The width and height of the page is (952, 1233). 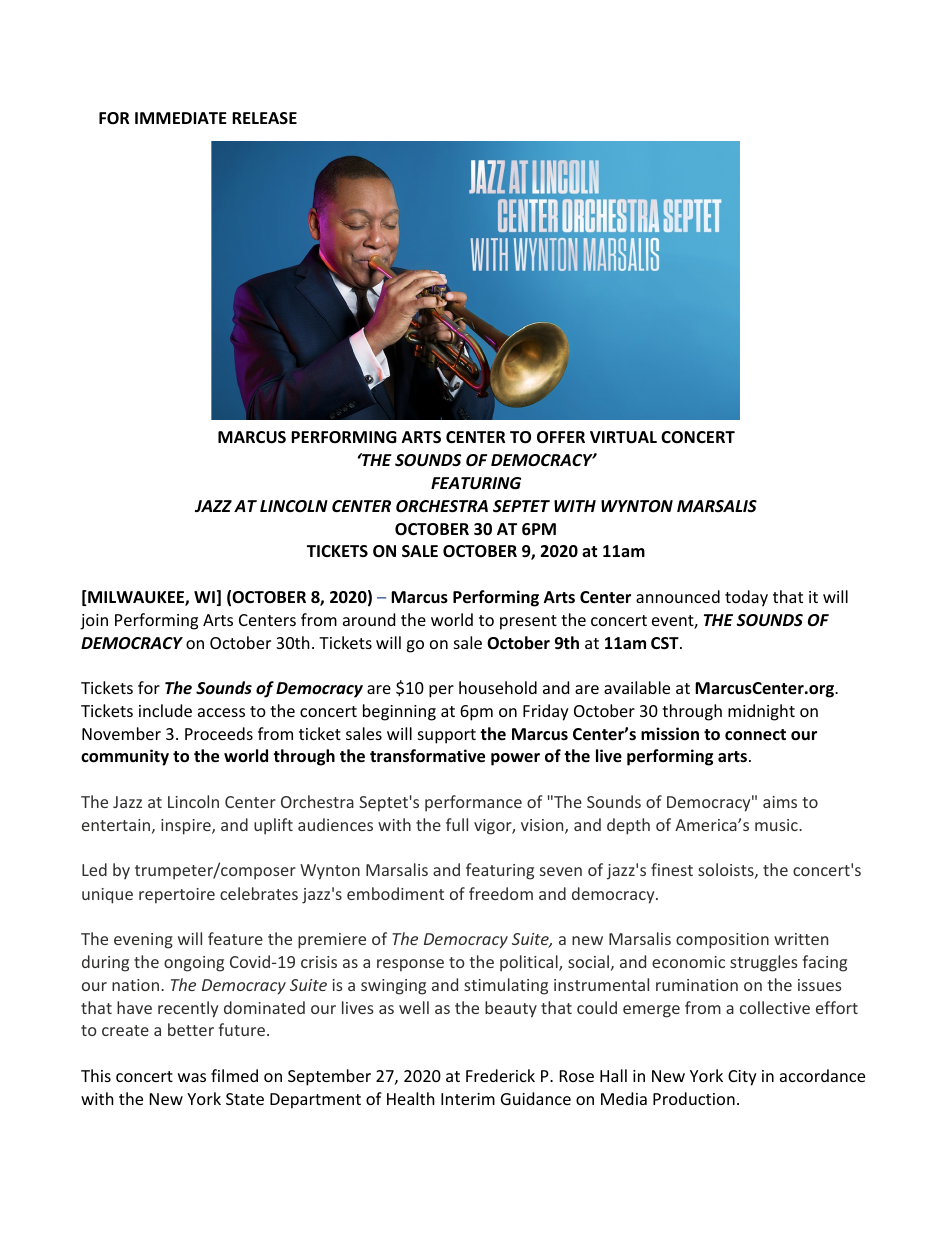 What do you see at coordinates (500, 1075) in the page?
I see `Frederick` at bounding box center [500, 1075].
